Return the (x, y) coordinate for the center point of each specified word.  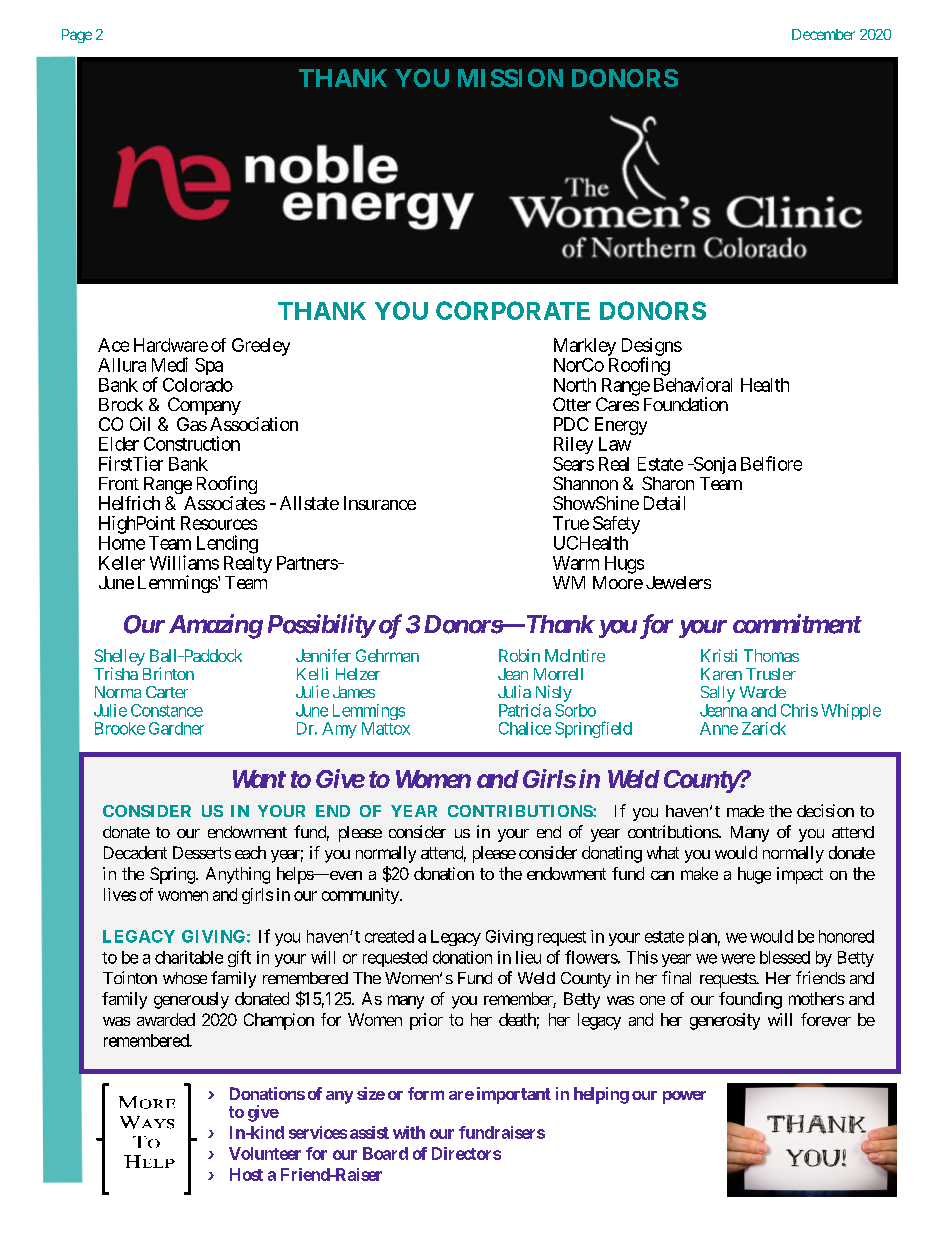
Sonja (713, 465)
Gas (192, 424)
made (745, 811)
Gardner (176, 728)
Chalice (525, 728)
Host (246, 1174)
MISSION (510, 78)
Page (77, 36)
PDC (571, 424)
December (823, 34)
